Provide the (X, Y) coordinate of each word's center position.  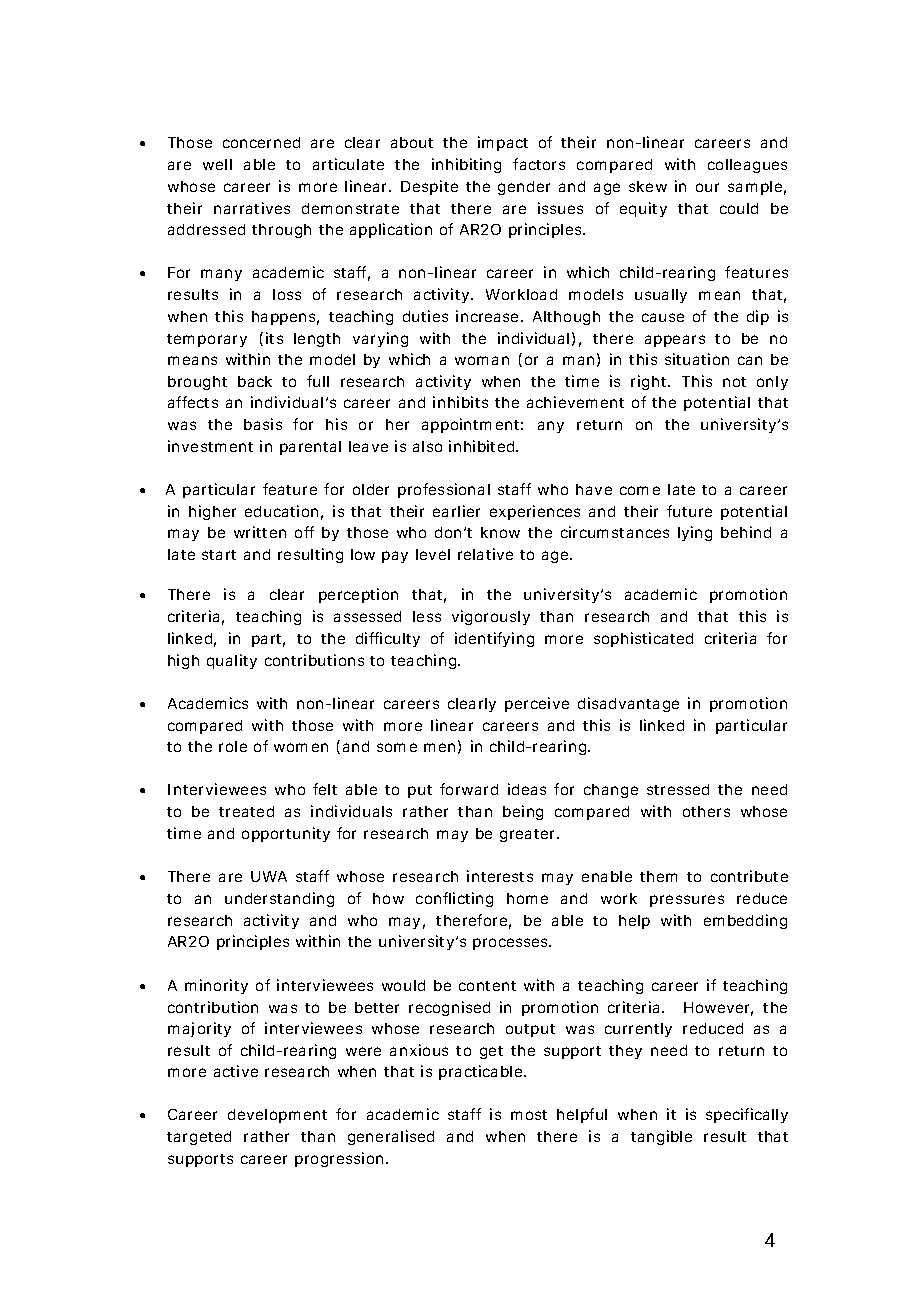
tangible (661, 1137)
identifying (494, 639)
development (277, 1116)
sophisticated (643, 639)
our (707, 187)
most (529, 1115)
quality (232, 661)
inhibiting (466, 165)
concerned (261, 142)
